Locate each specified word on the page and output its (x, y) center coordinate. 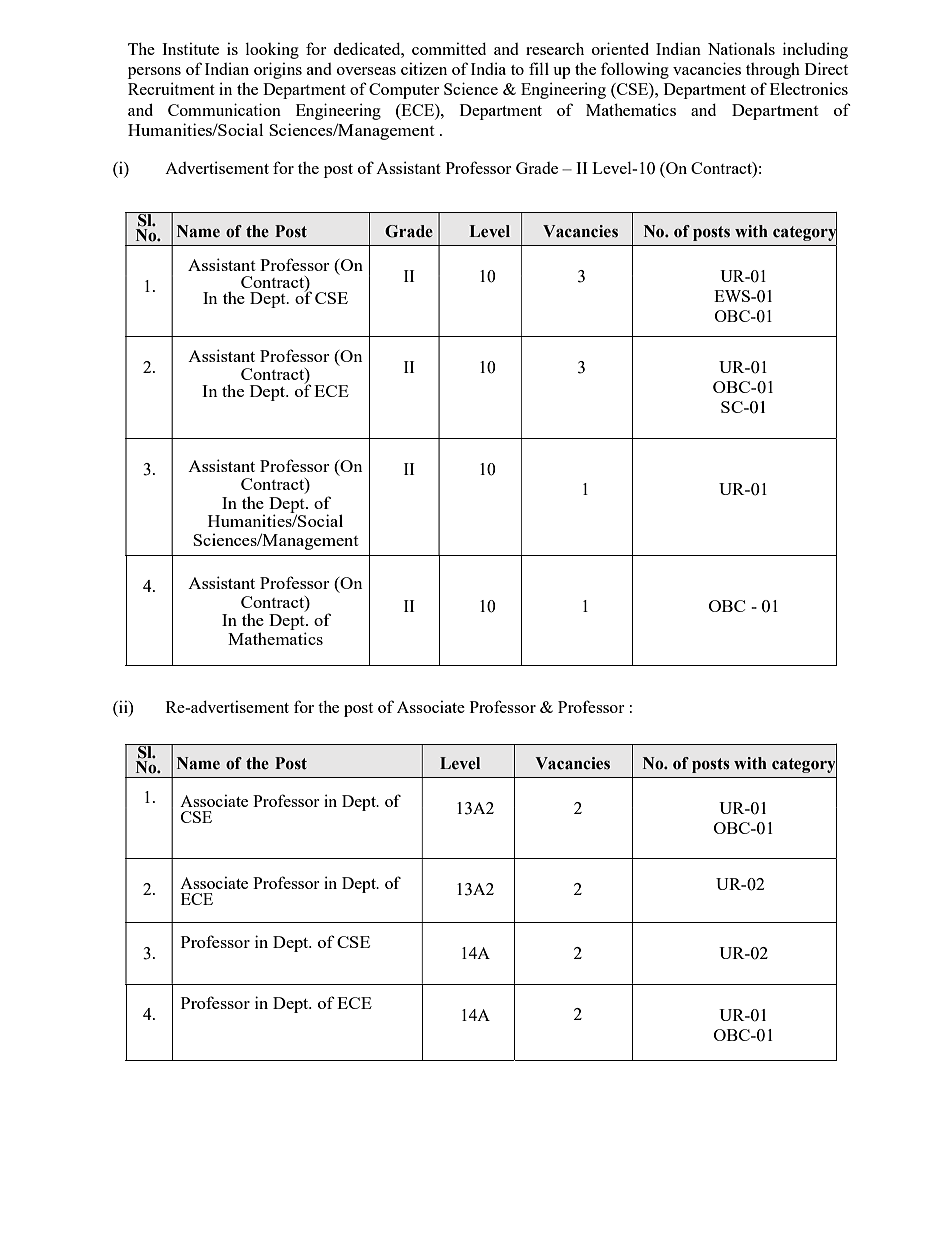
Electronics (809, 88)
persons (154, 73)
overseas (366, 71)
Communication (224, 109)
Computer (404, 91)
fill (539, 68)
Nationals (741, 48)
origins (278, 70)
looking (272, 50)
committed (449, 48)
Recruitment (171, 88)
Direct (826, 68)
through (773, 70)
